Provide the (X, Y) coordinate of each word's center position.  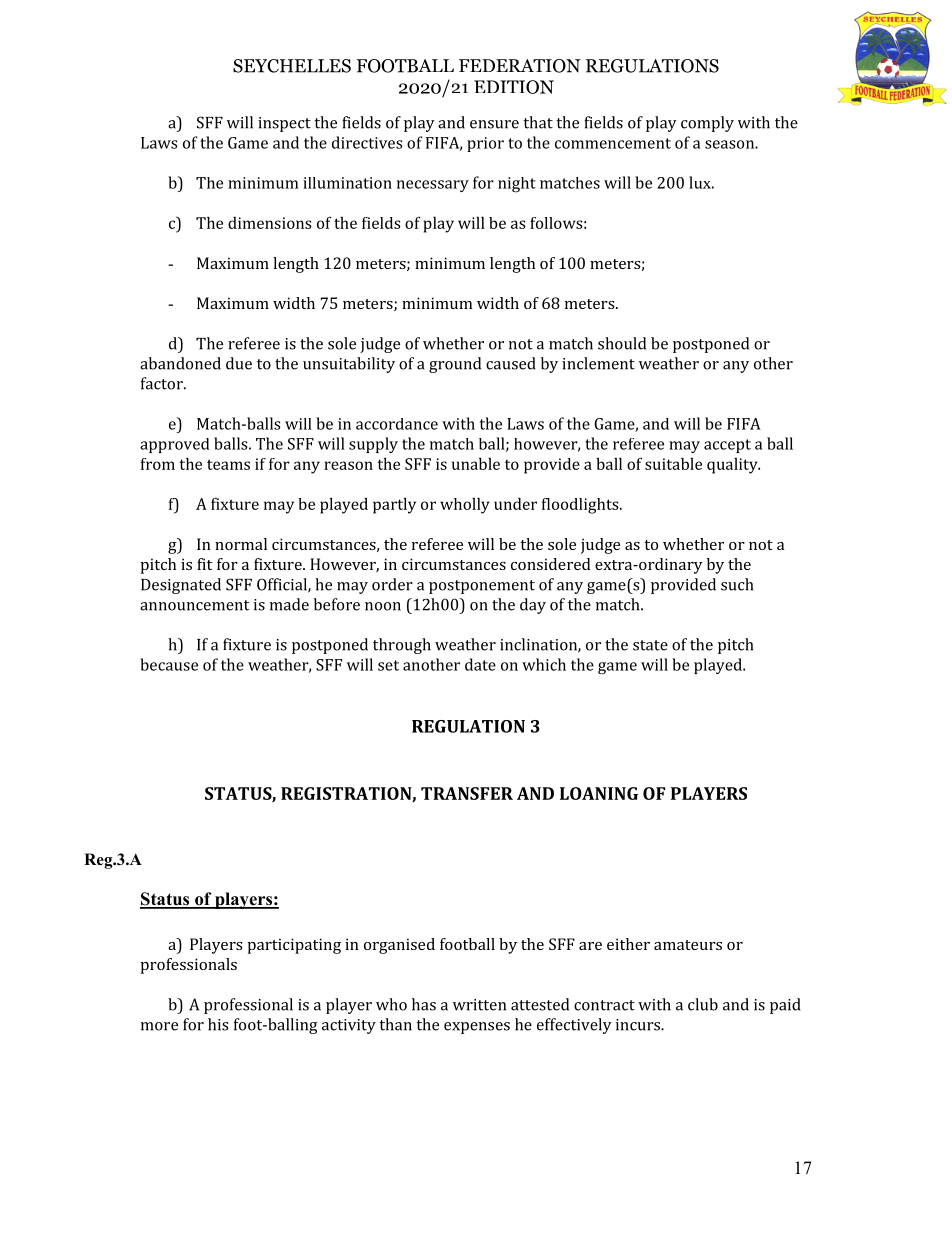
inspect (284, 124)
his (218, 1024)
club (703, 1004)
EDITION (514, 87)
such (737, 584)
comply (707, 124)
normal (241, 544)
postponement (482, 587)
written (479, 1005)
